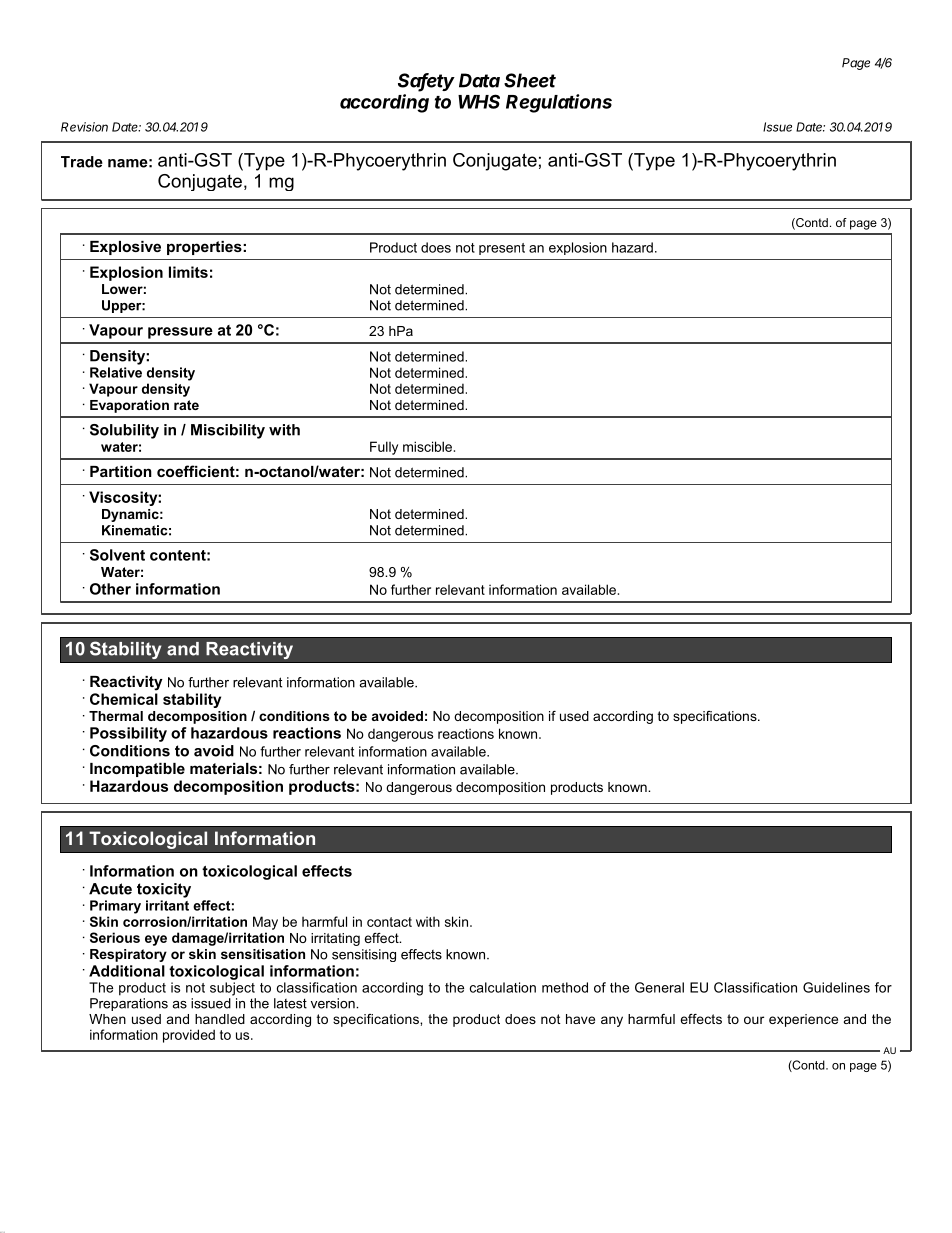 The height and width of the screenshot is (1233, 952). What do you see at coordinates (503, 987) in the screenshot?
I see `calculation` at bounding box center [503, 987].
